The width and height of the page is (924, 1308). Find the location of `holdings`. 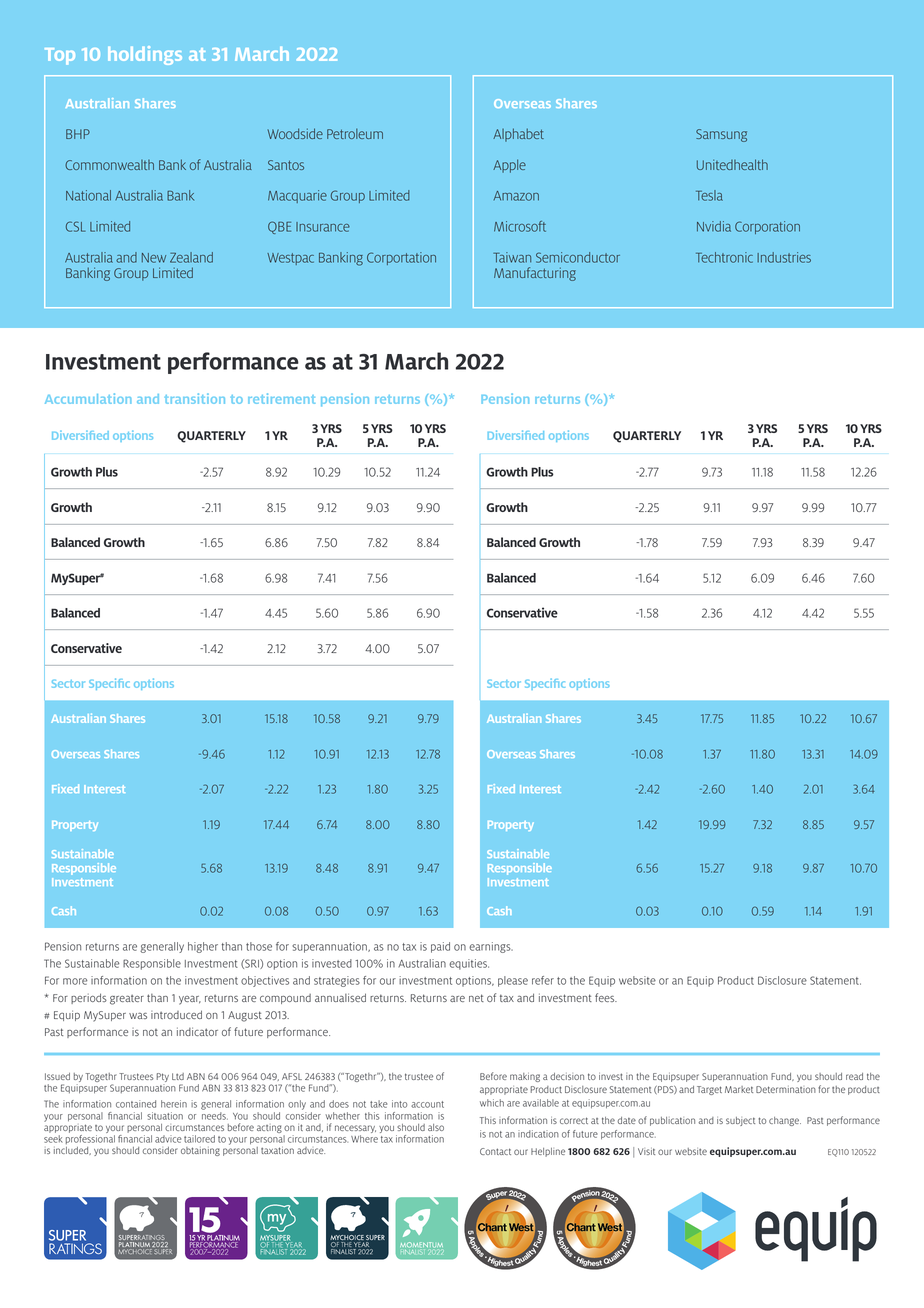

holdings is located at coordinates (145, 55).
